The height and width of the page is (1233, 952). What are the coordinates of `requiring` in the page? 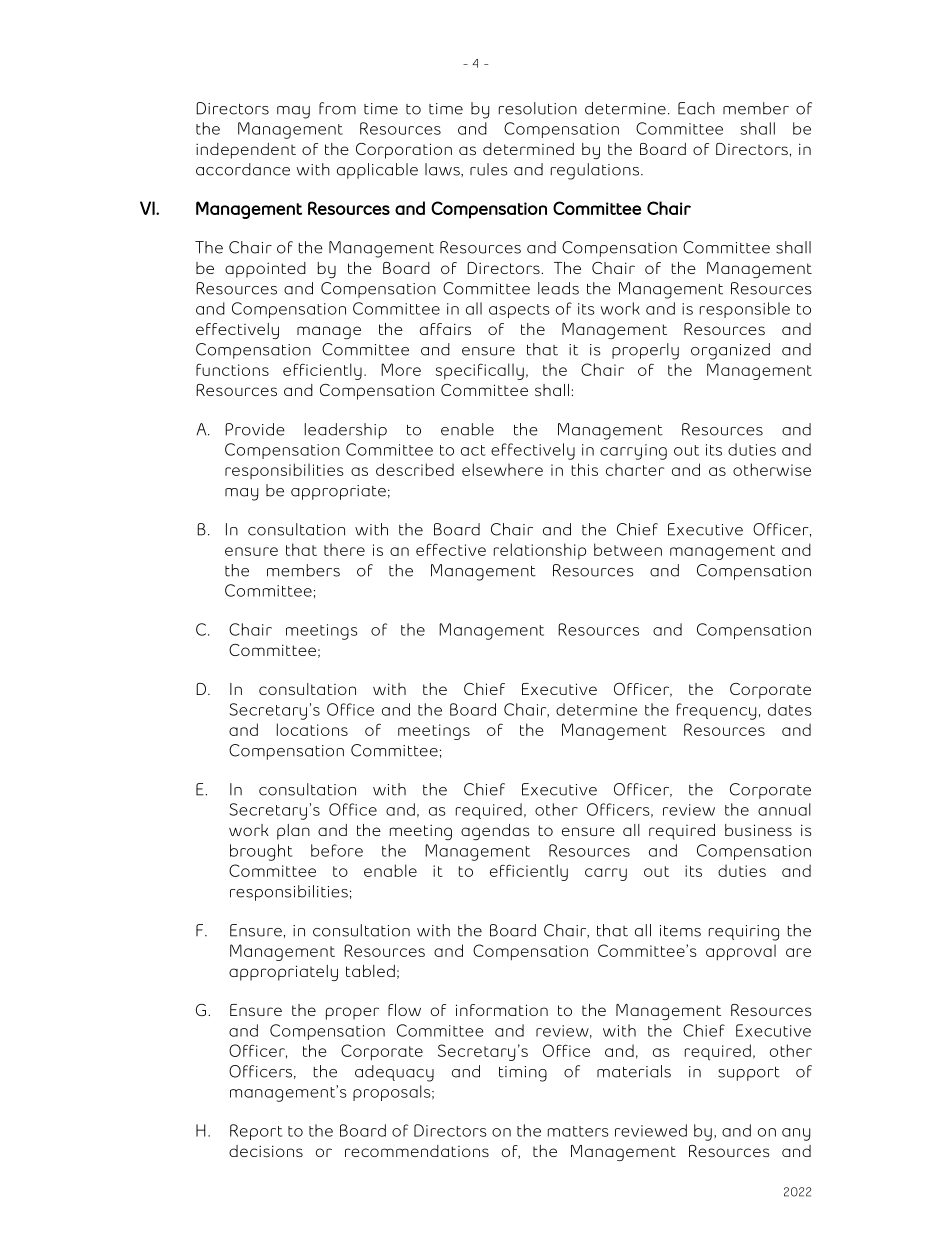 It's located at (744, 933).
